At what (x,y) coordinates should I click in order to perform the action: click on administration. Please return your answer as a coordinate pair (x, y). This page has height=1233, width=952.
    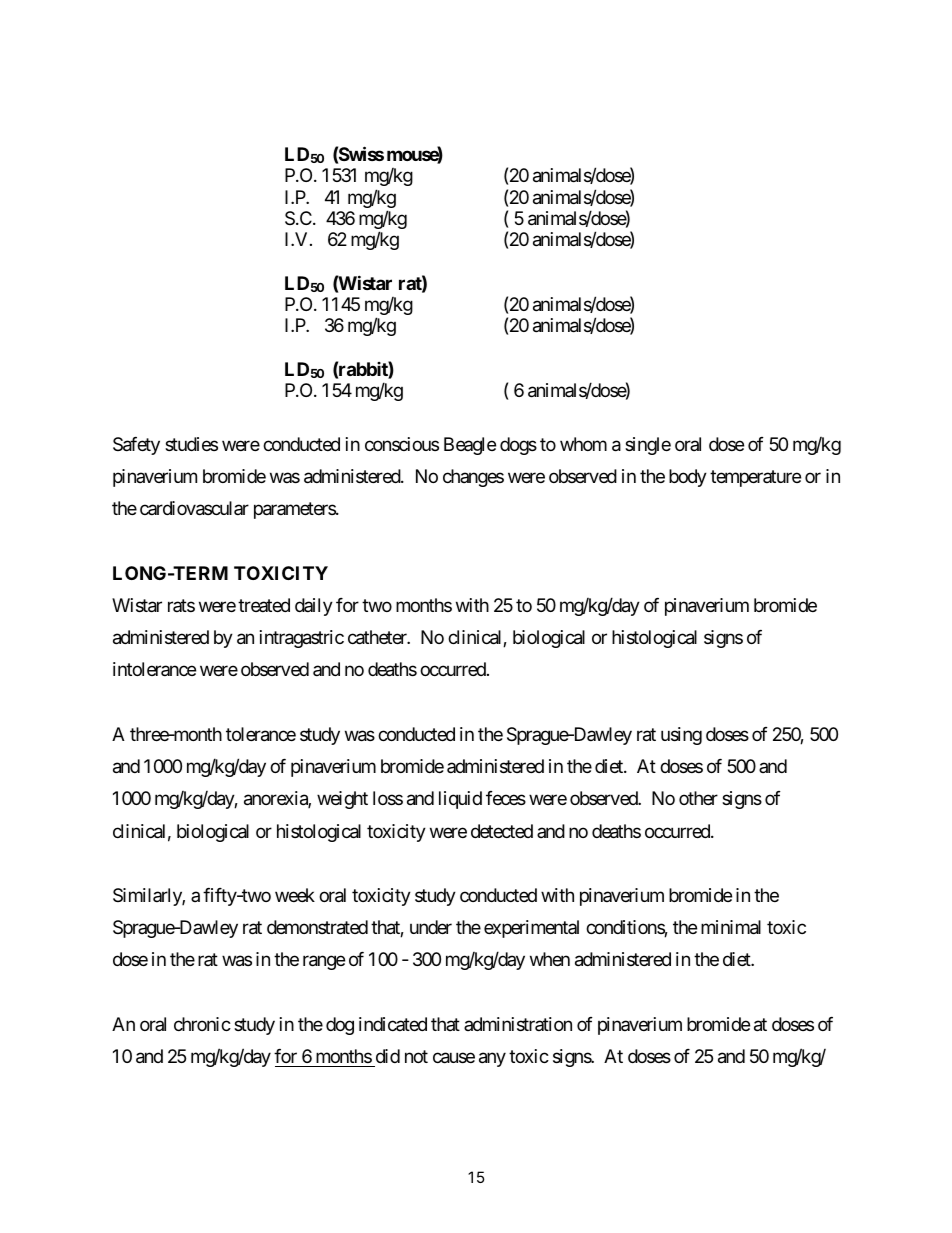
    Looking at the image, I should click on (518, 1024).
